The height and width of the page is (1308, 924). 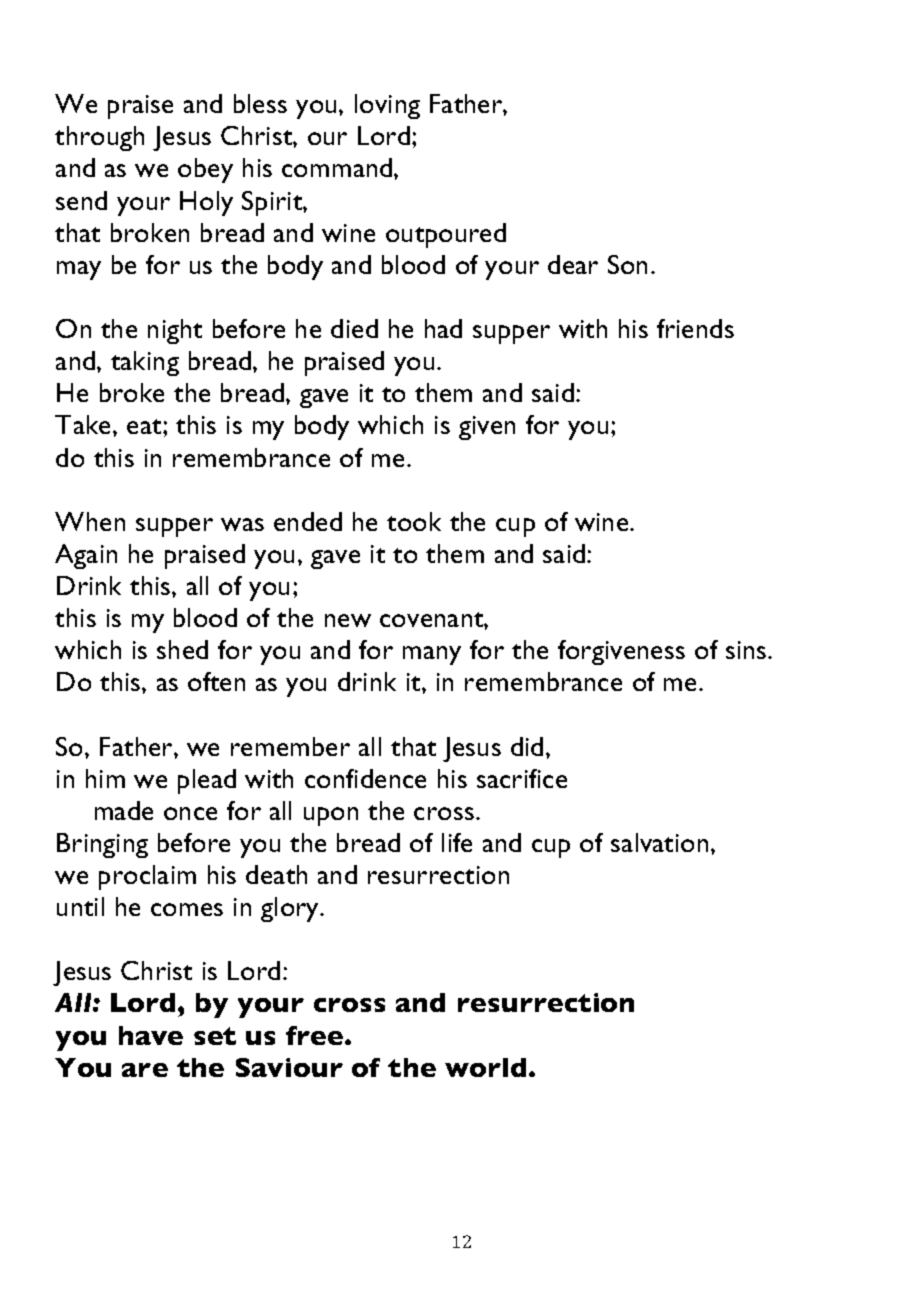 What do you see at coordinates (659, 842) in the page?
I see `salvation` at bounding box center [659, 842].
